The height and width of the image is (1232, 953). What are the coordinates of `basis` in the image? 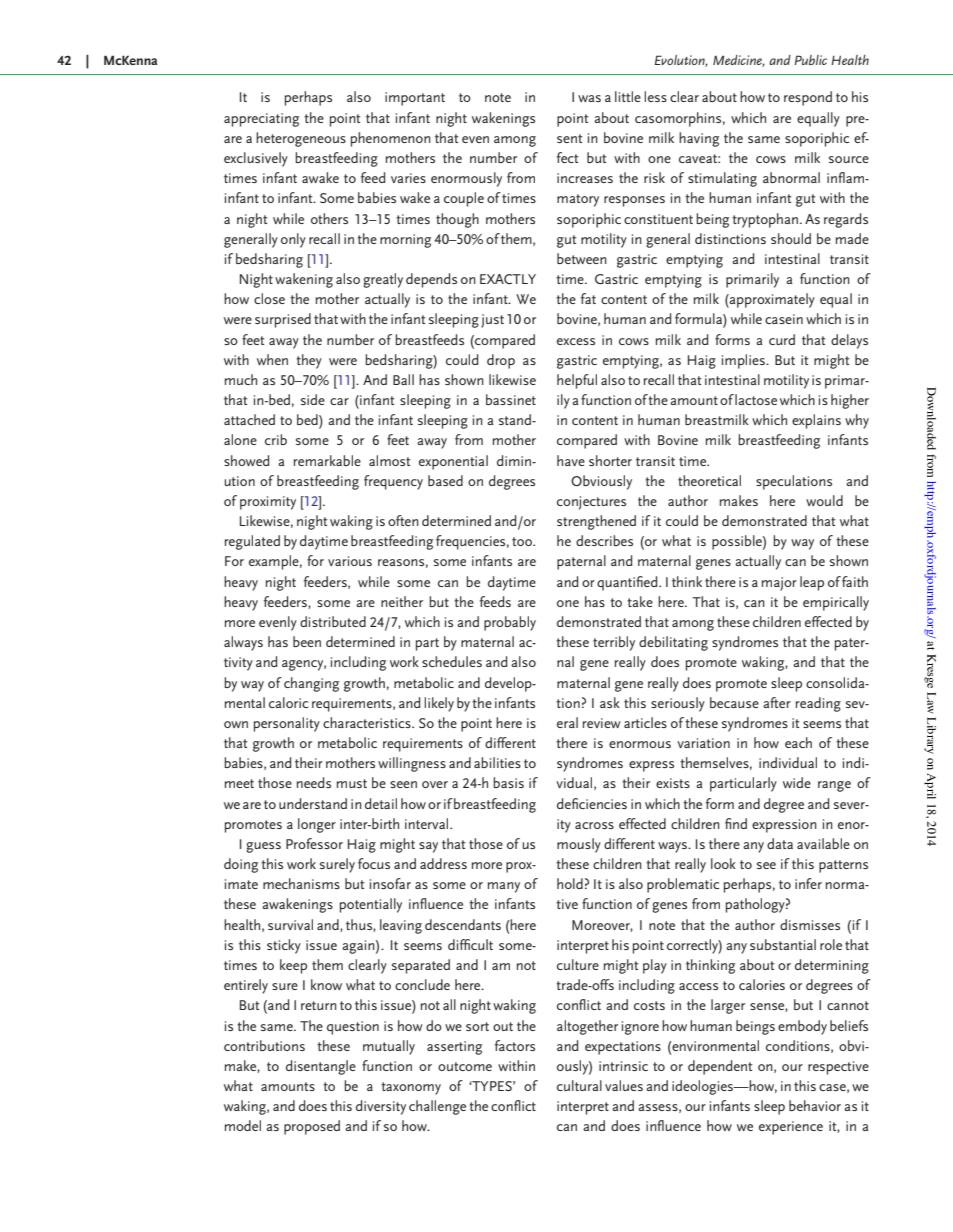 It's located at (508, 782).
